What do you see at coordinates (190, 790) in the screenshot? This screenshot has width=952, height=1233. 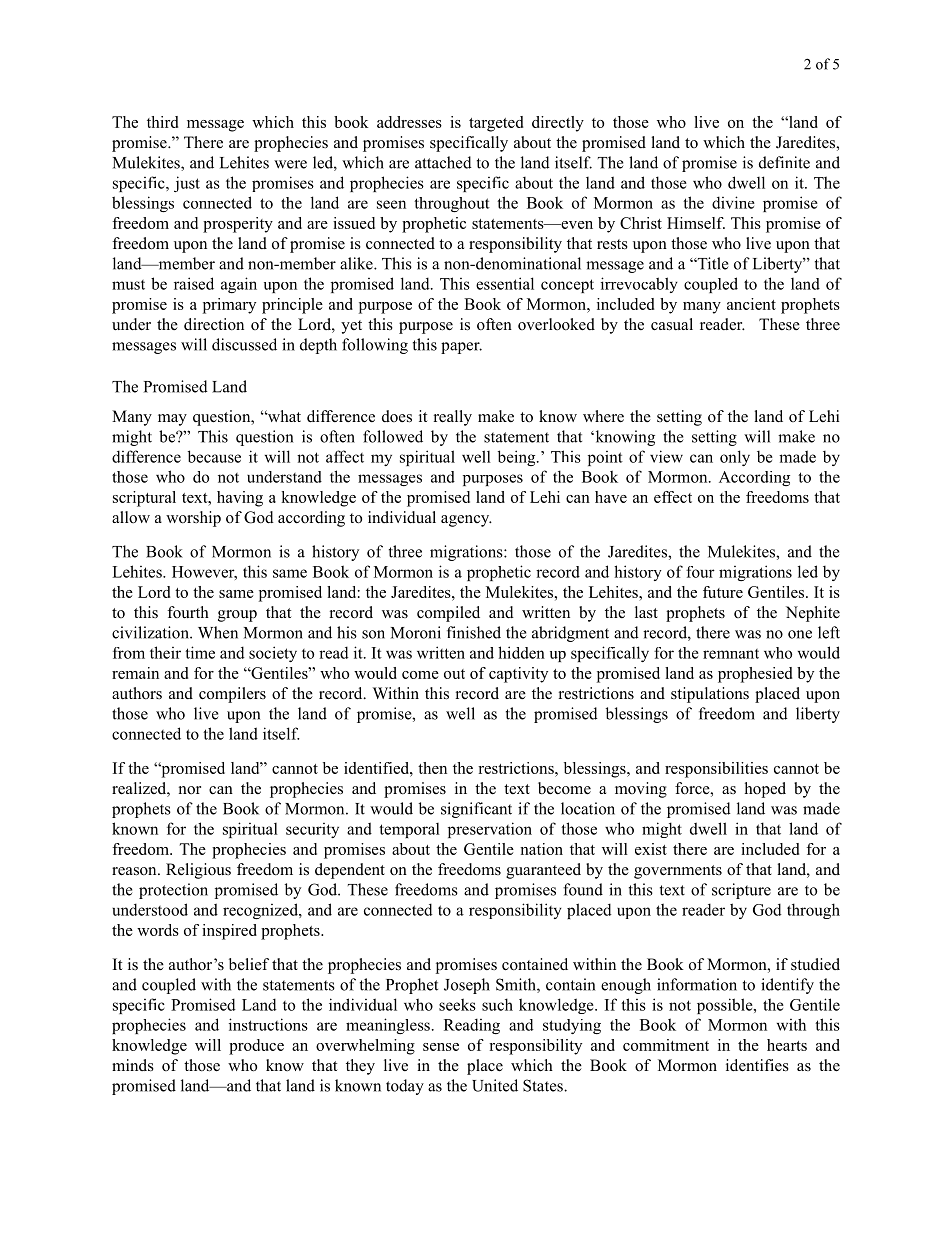 I see `nor` at bounding box center [190, 790].
